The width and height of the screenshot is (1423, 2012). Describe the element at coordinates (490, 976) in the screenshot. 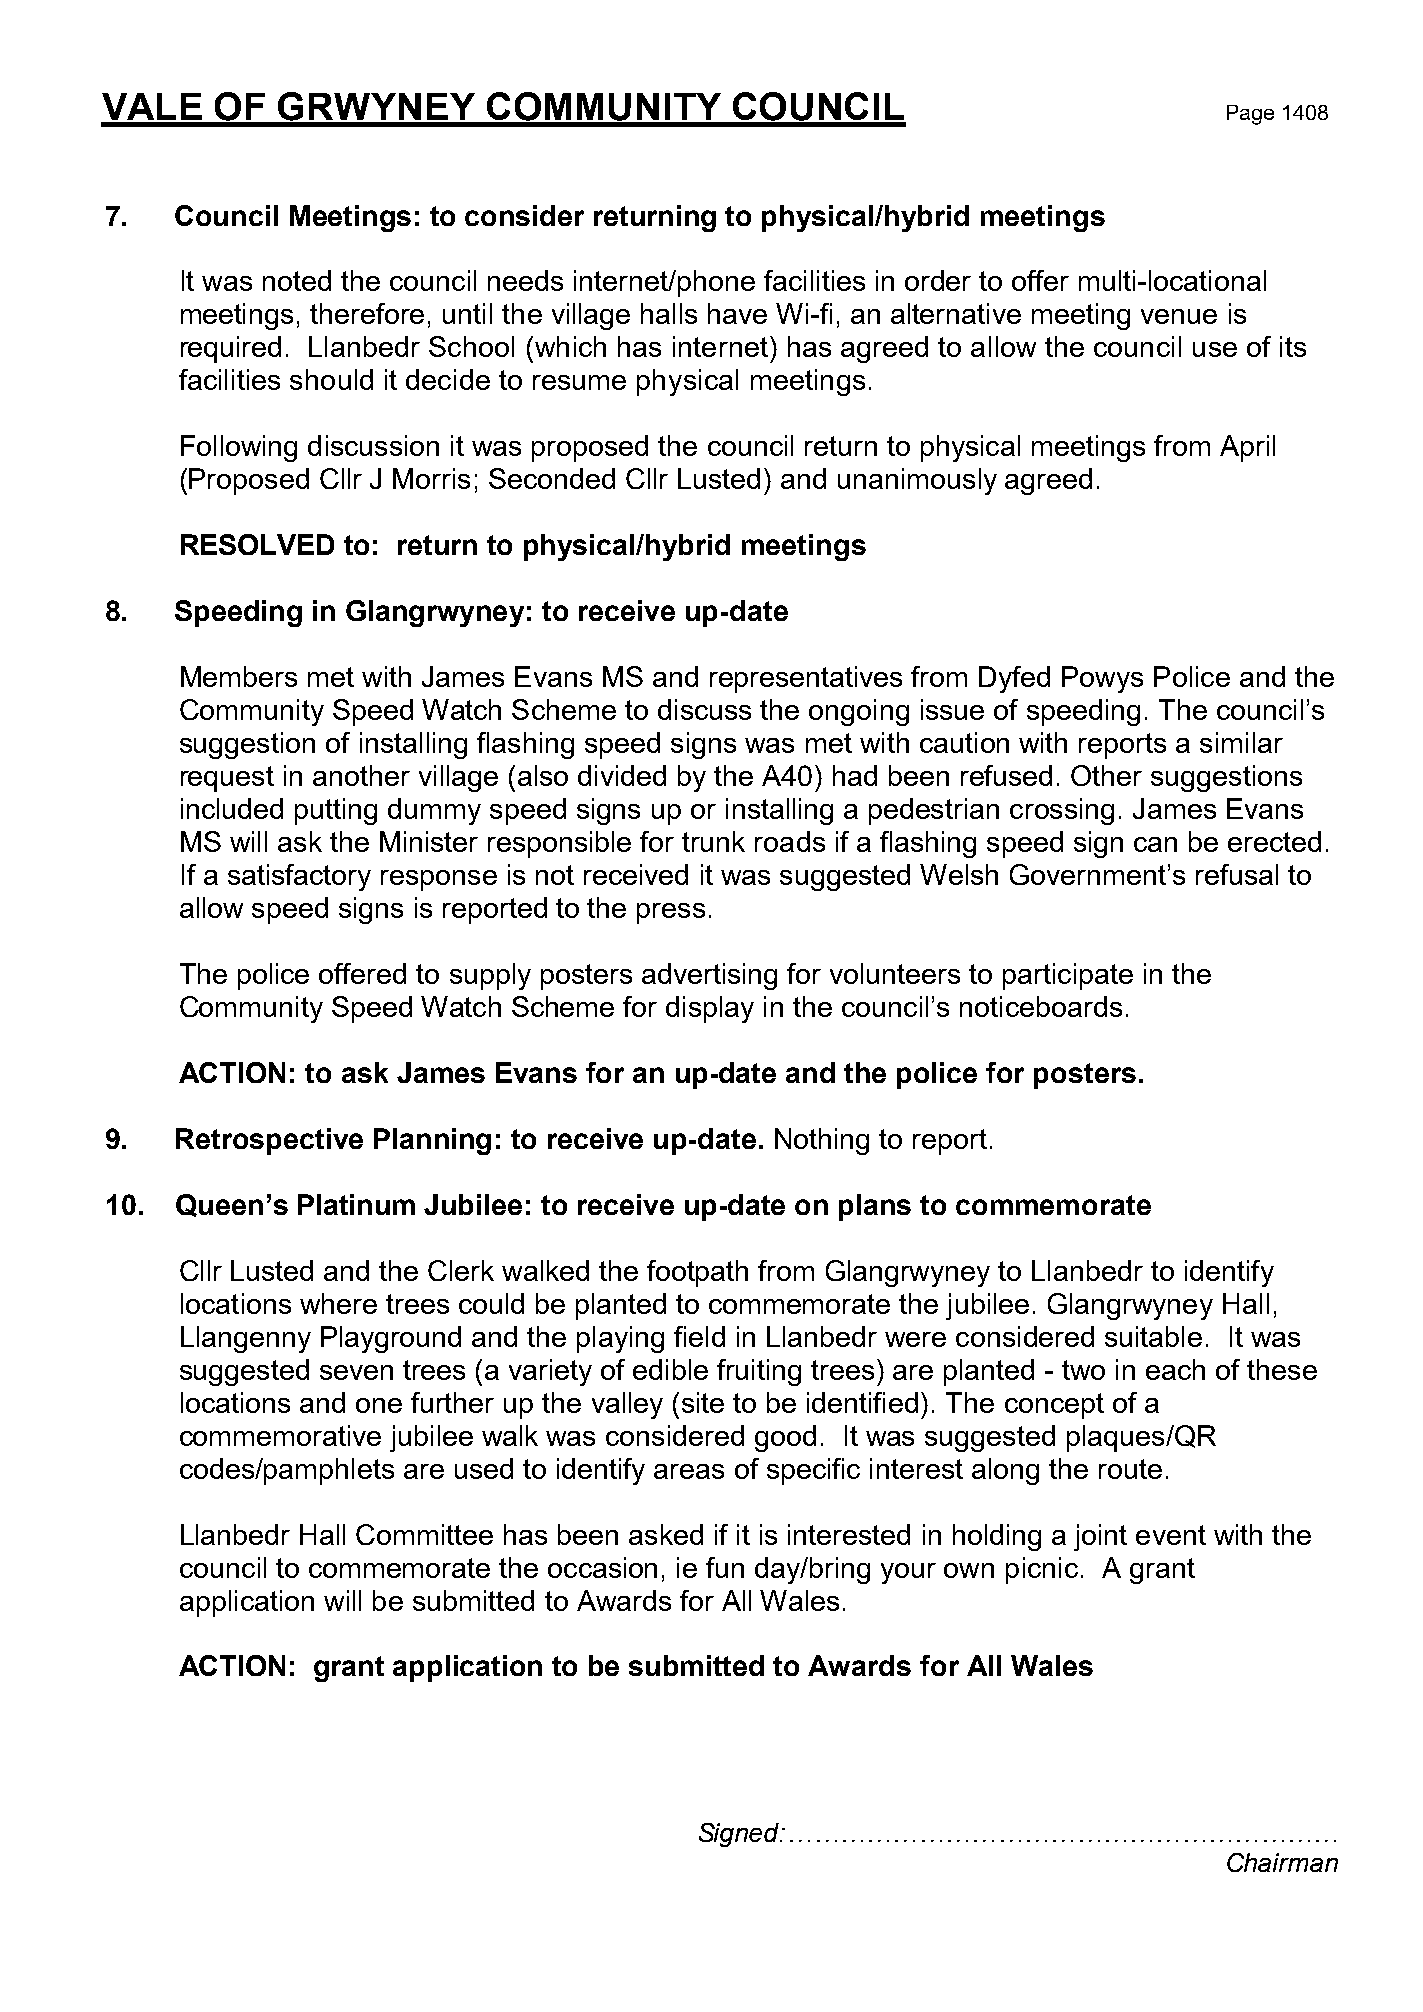

I see `supply` at that location.
